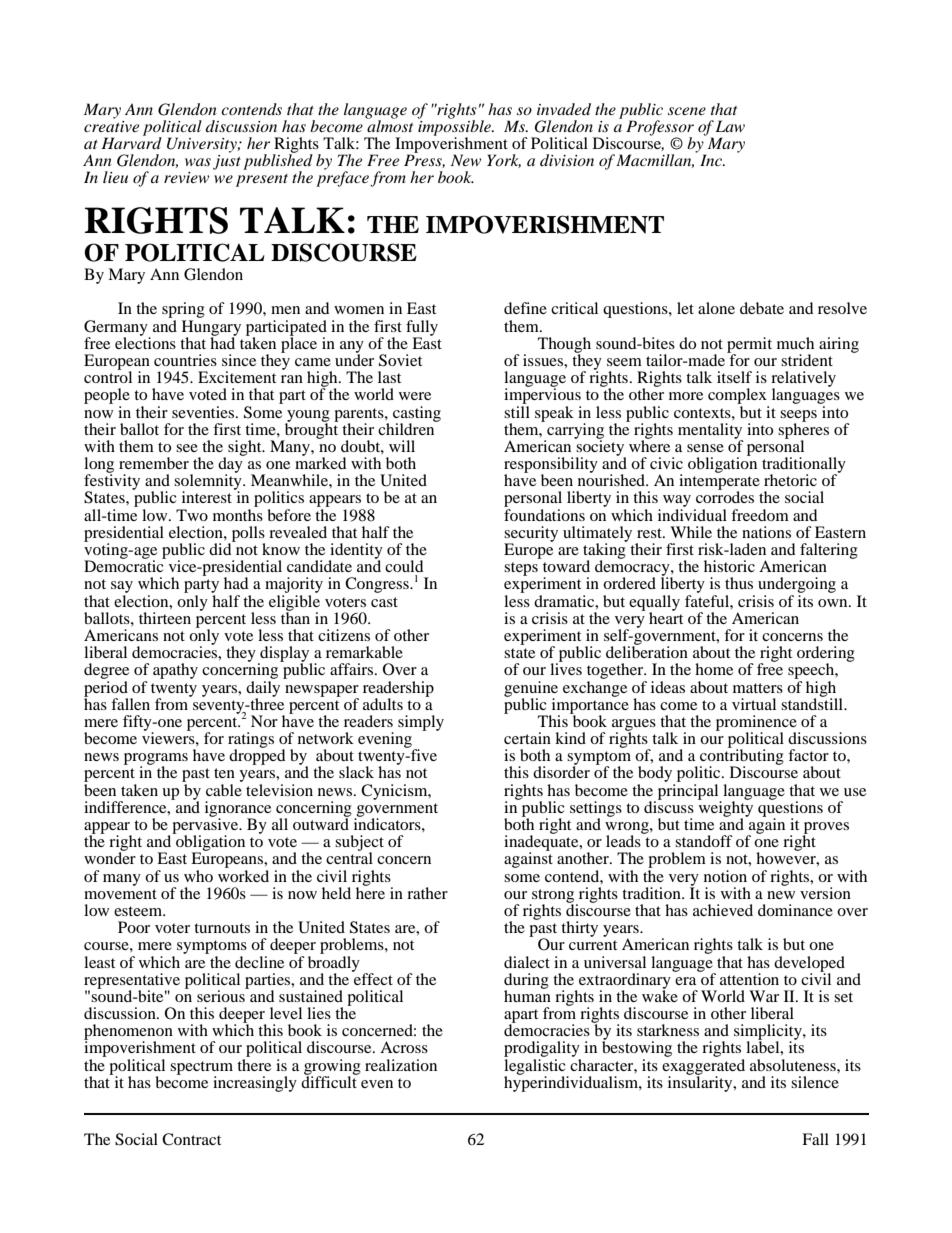 This document has width=952, height=1233. What do you see at coordinates (536, 1066) in the document?
I see `legalistic` at bounding box center [536, 1066].
